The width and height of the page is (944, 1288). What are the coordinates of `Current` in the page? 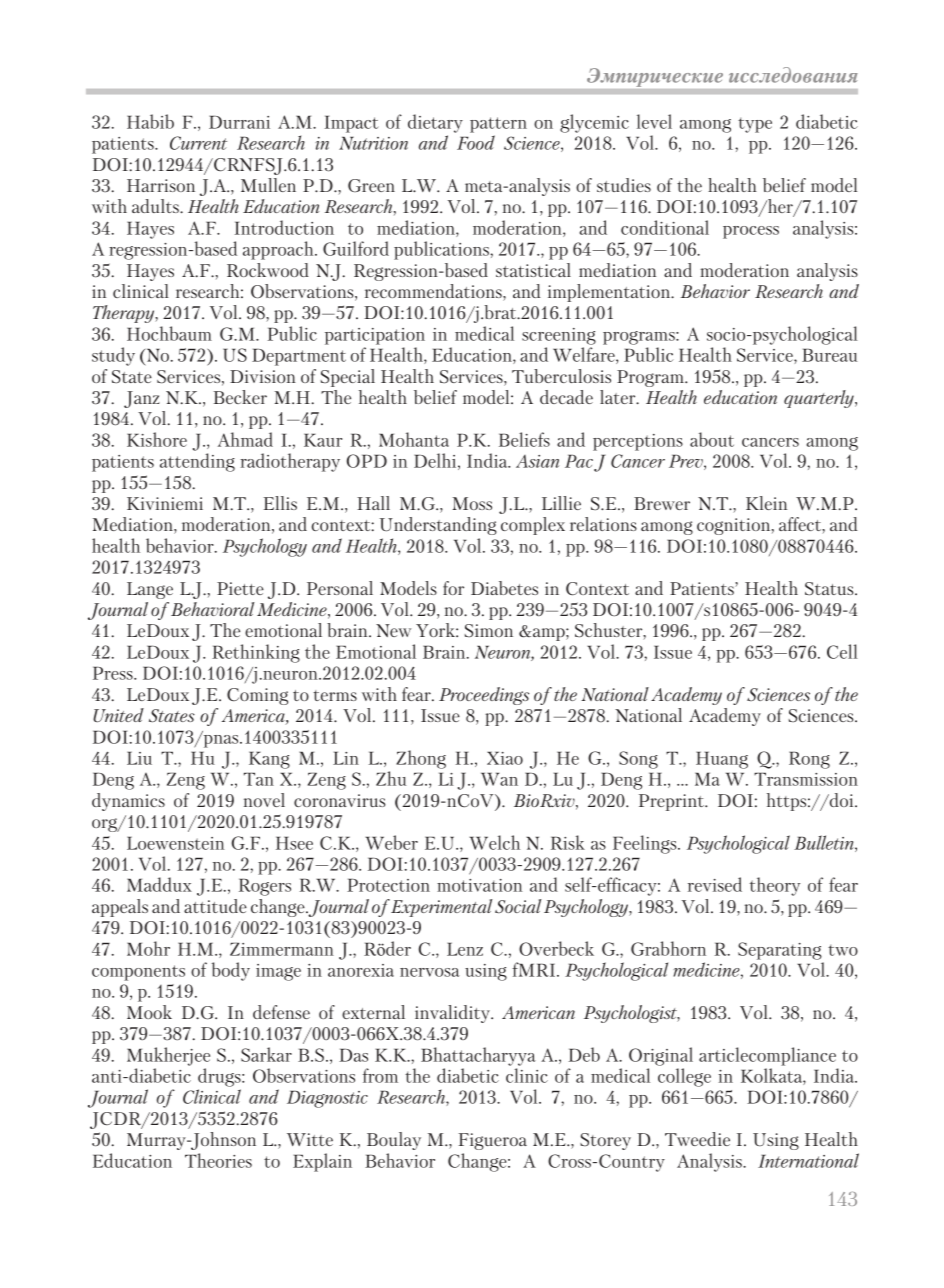 It's located at (198, 143).
